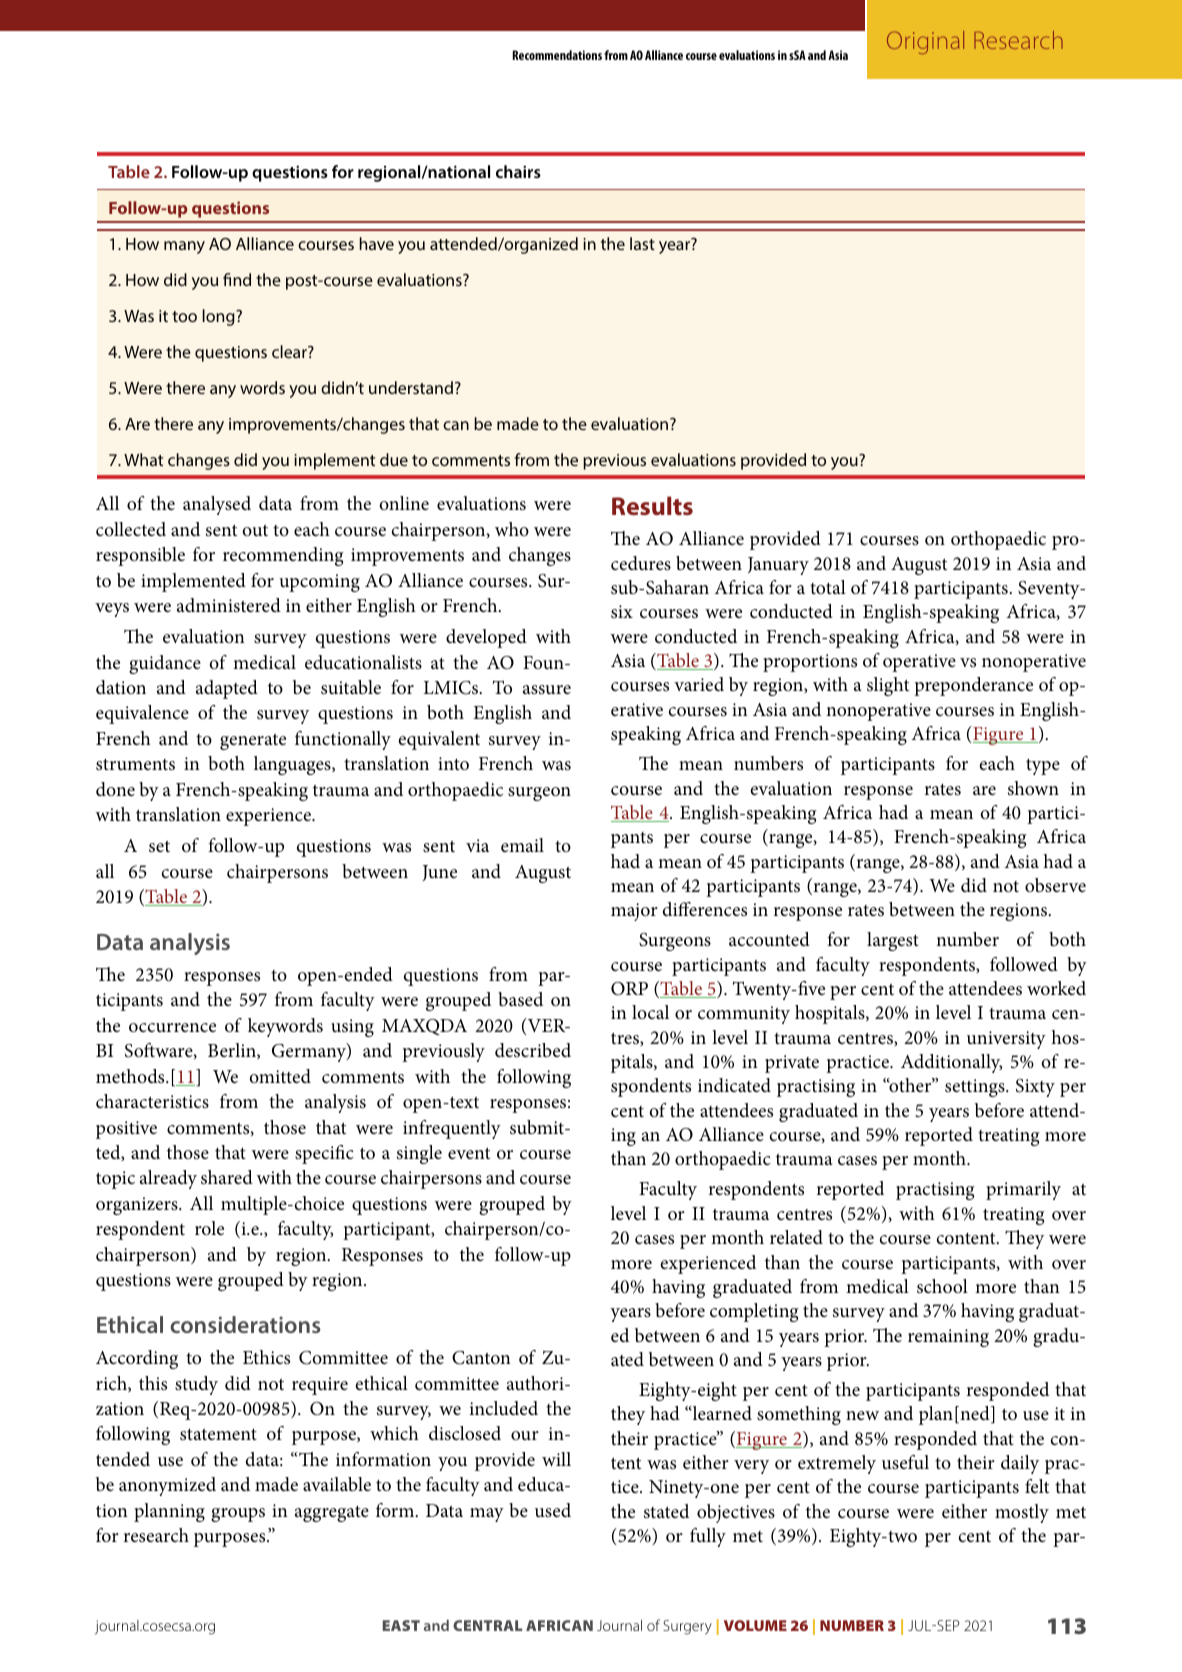  What do you see at coordinates (533, 1050) in the screenshot?
I see `described` at bounding box center [533, 1050].
